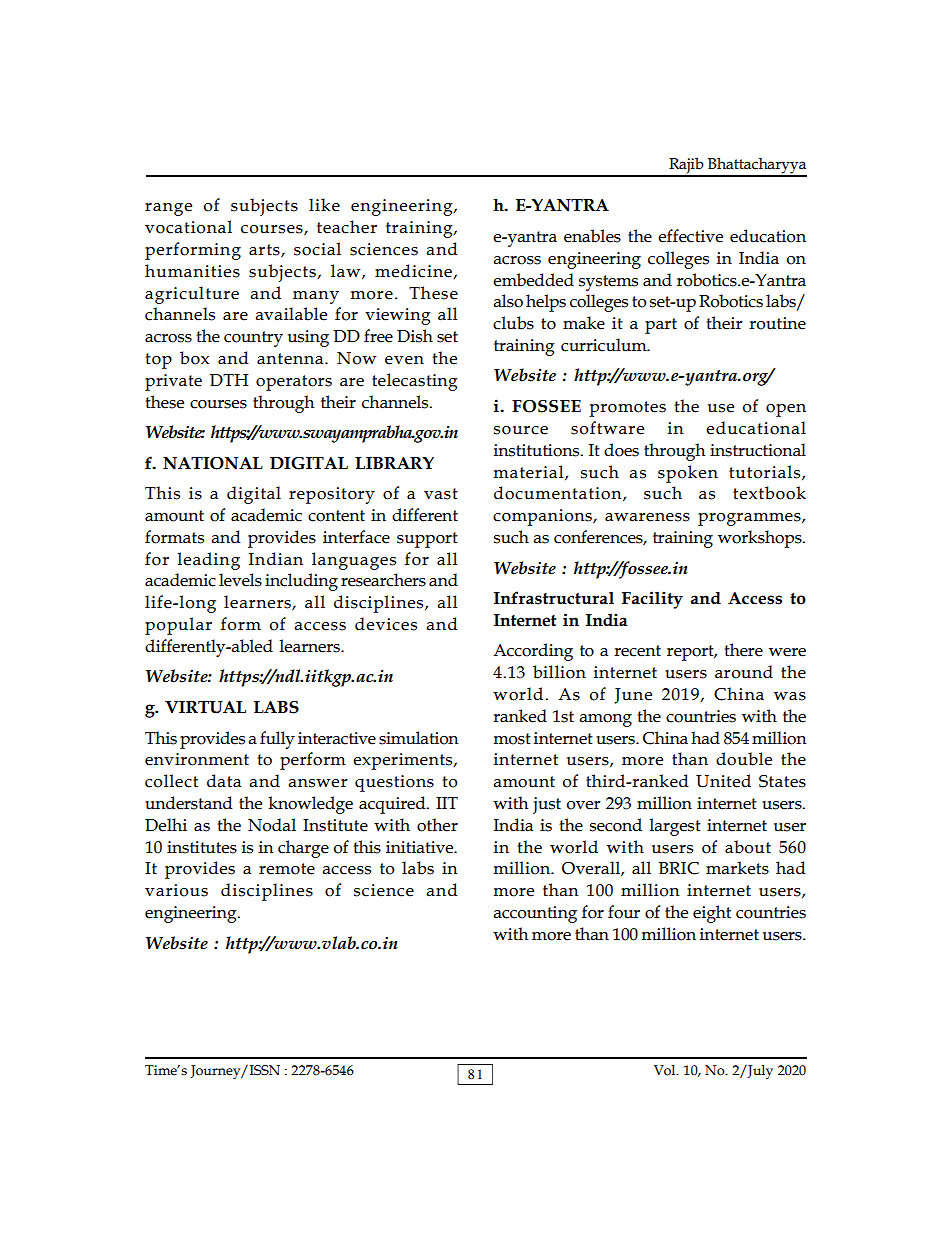  What do you see at coordinates (414, 271) in the page?
I see `medicine` at bounding box center [414, 271].
